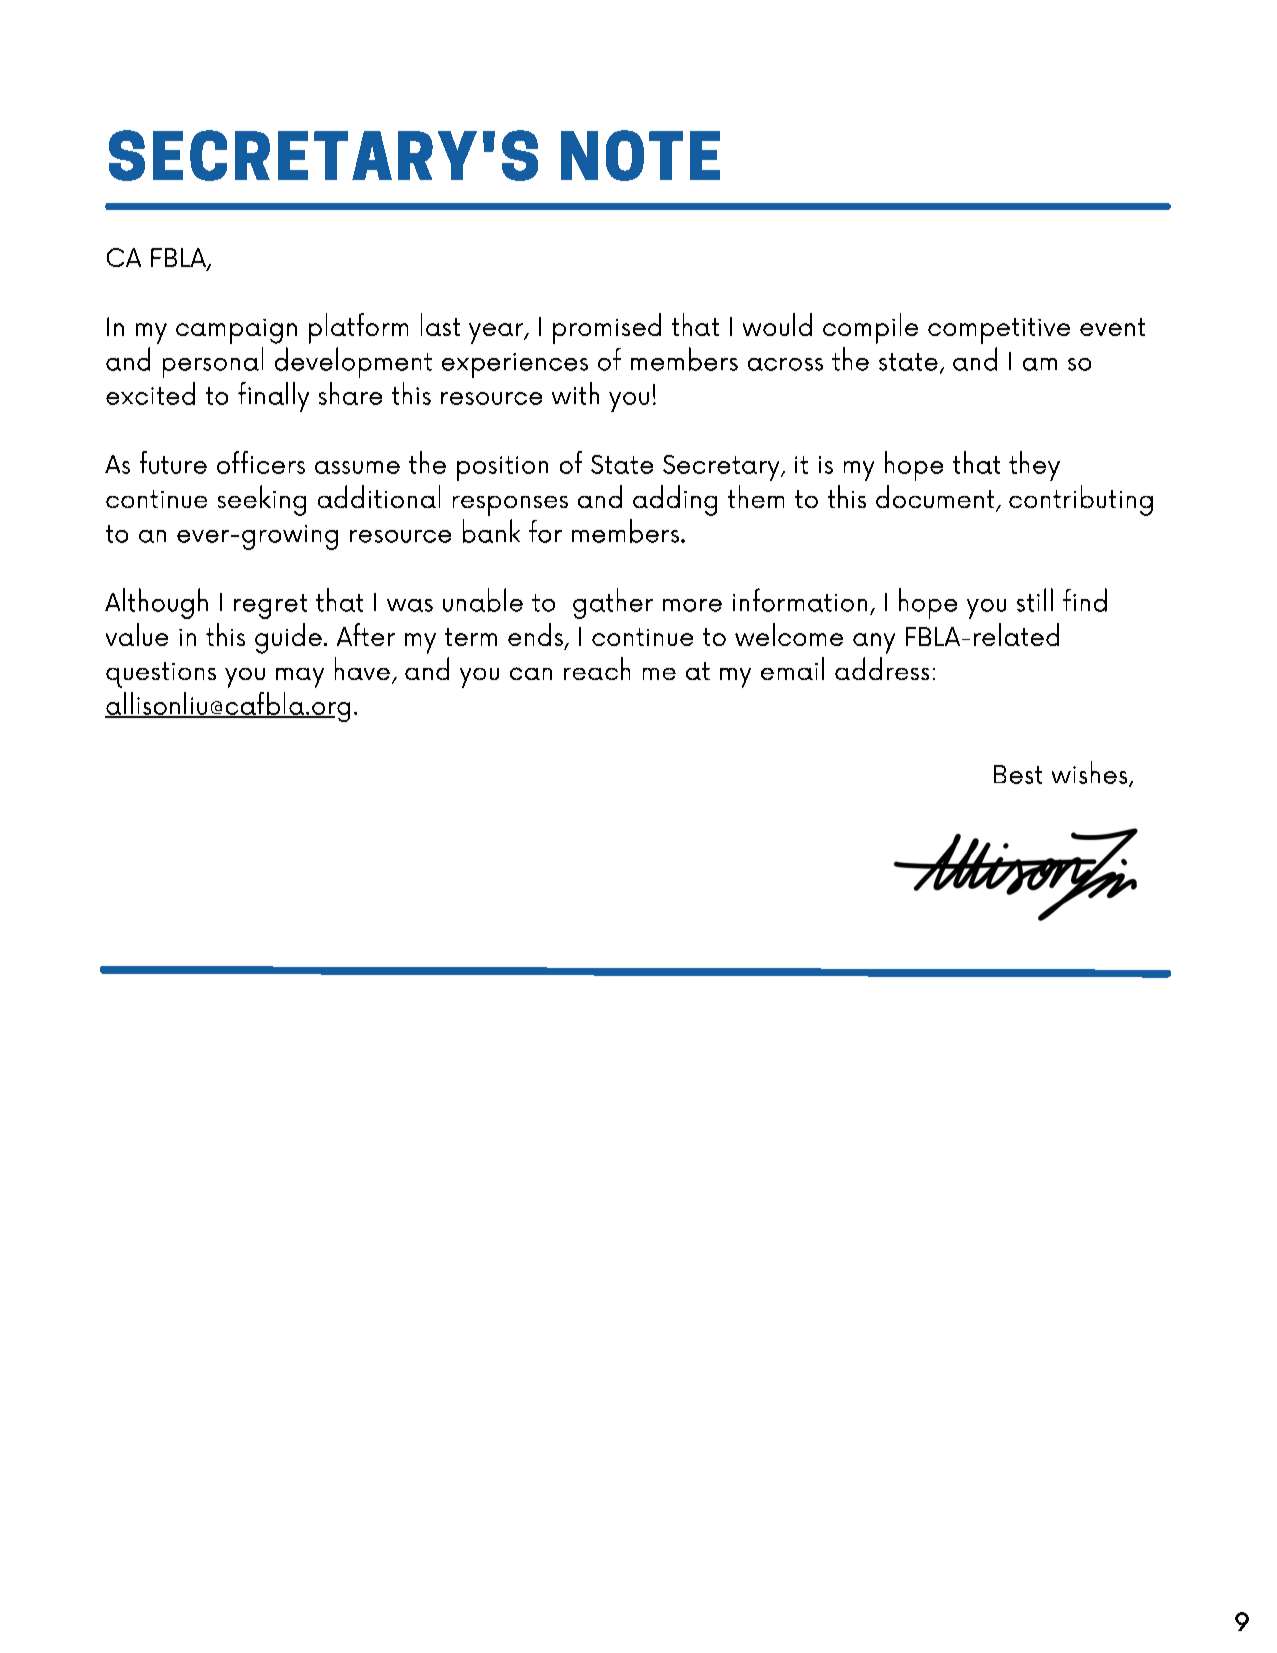 The image size is (1277, 1653). I want to click on they, so click(1034, 466).
